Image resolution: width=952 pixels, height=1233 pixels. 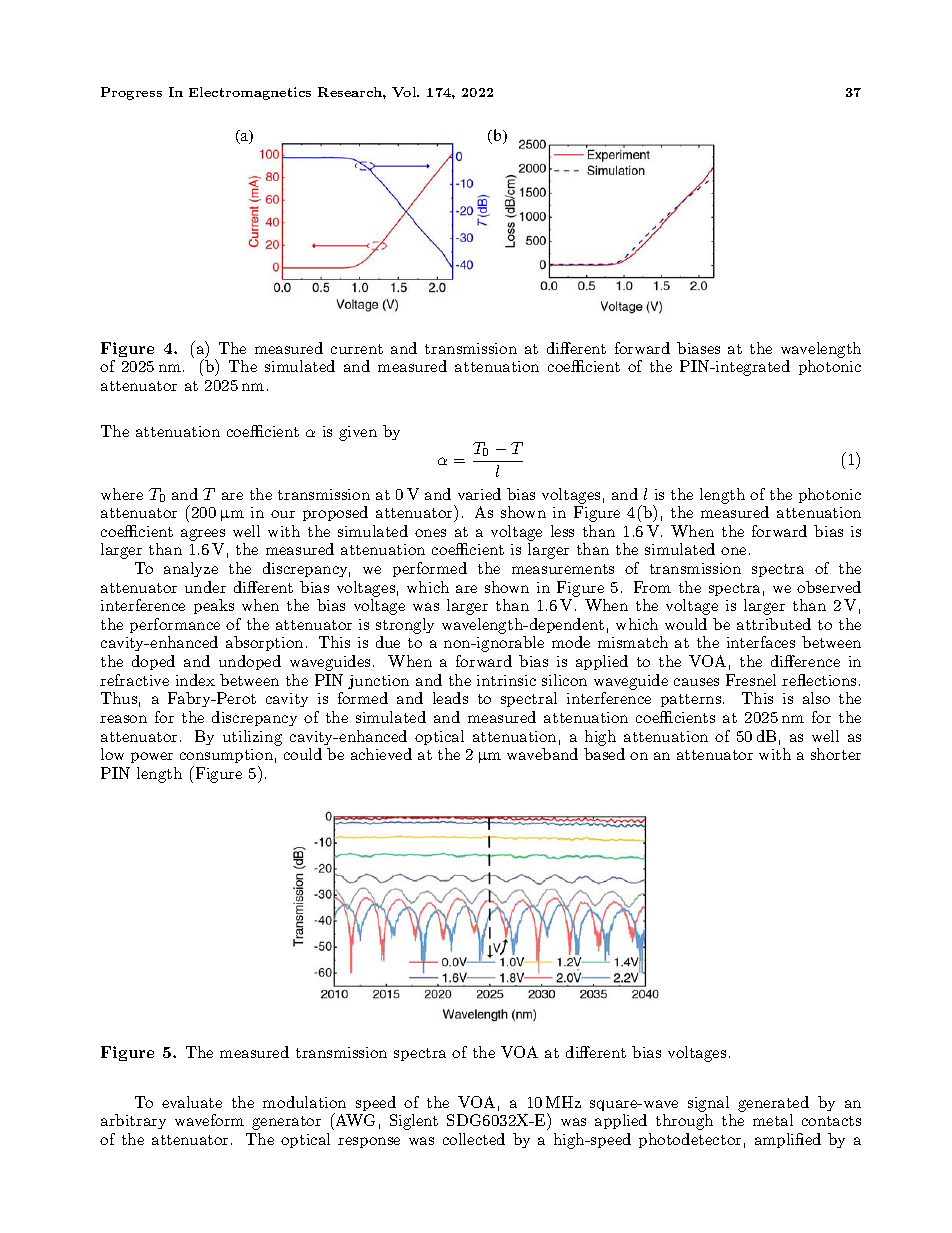 What do you see at coordinates (829, 587) in the screenshot?
I see `observed` at bounding box center [829, 587].
